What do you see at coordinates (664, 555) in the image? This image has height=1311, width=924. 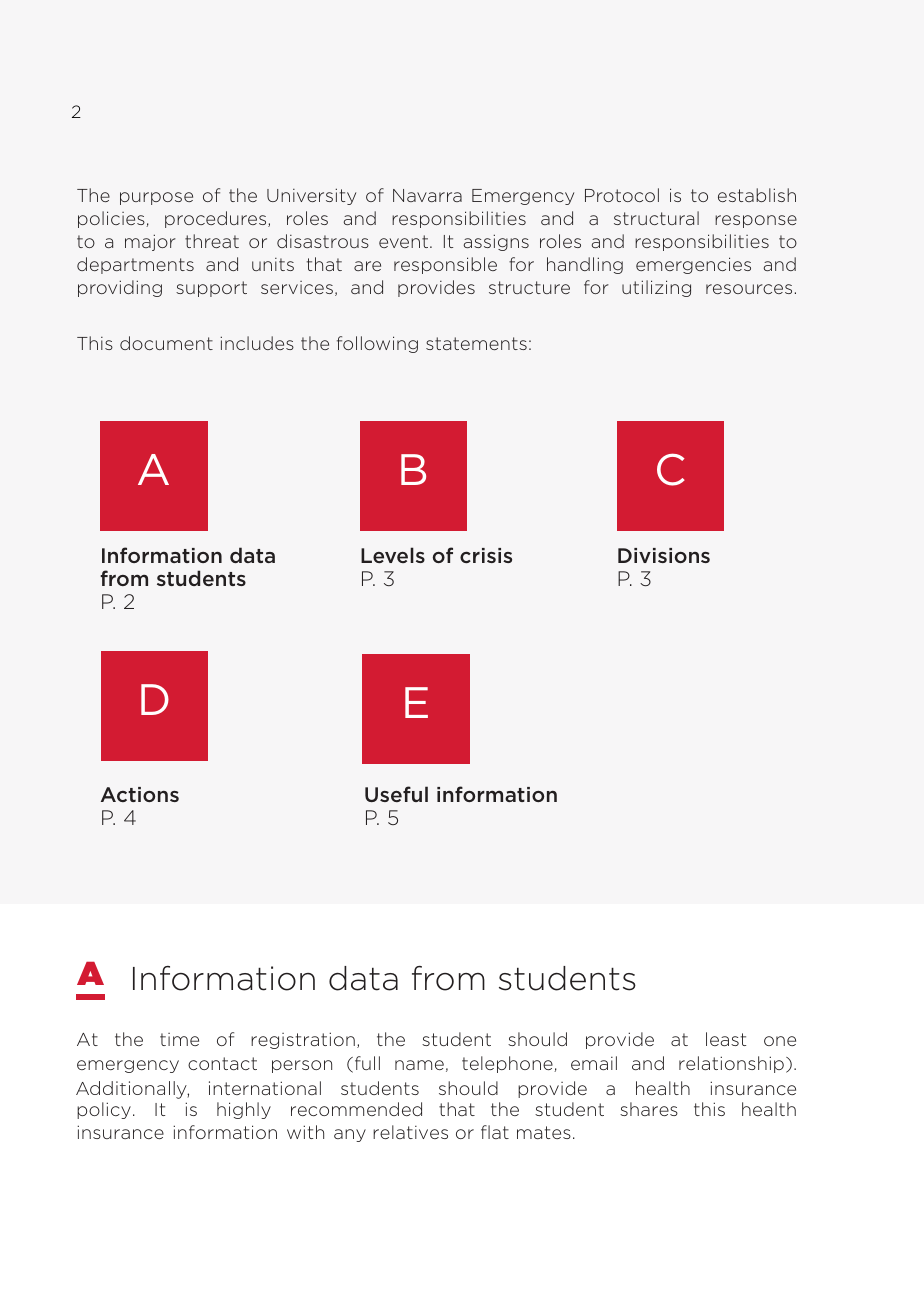 I see `Divisions` at bounding box center [664, 555].
